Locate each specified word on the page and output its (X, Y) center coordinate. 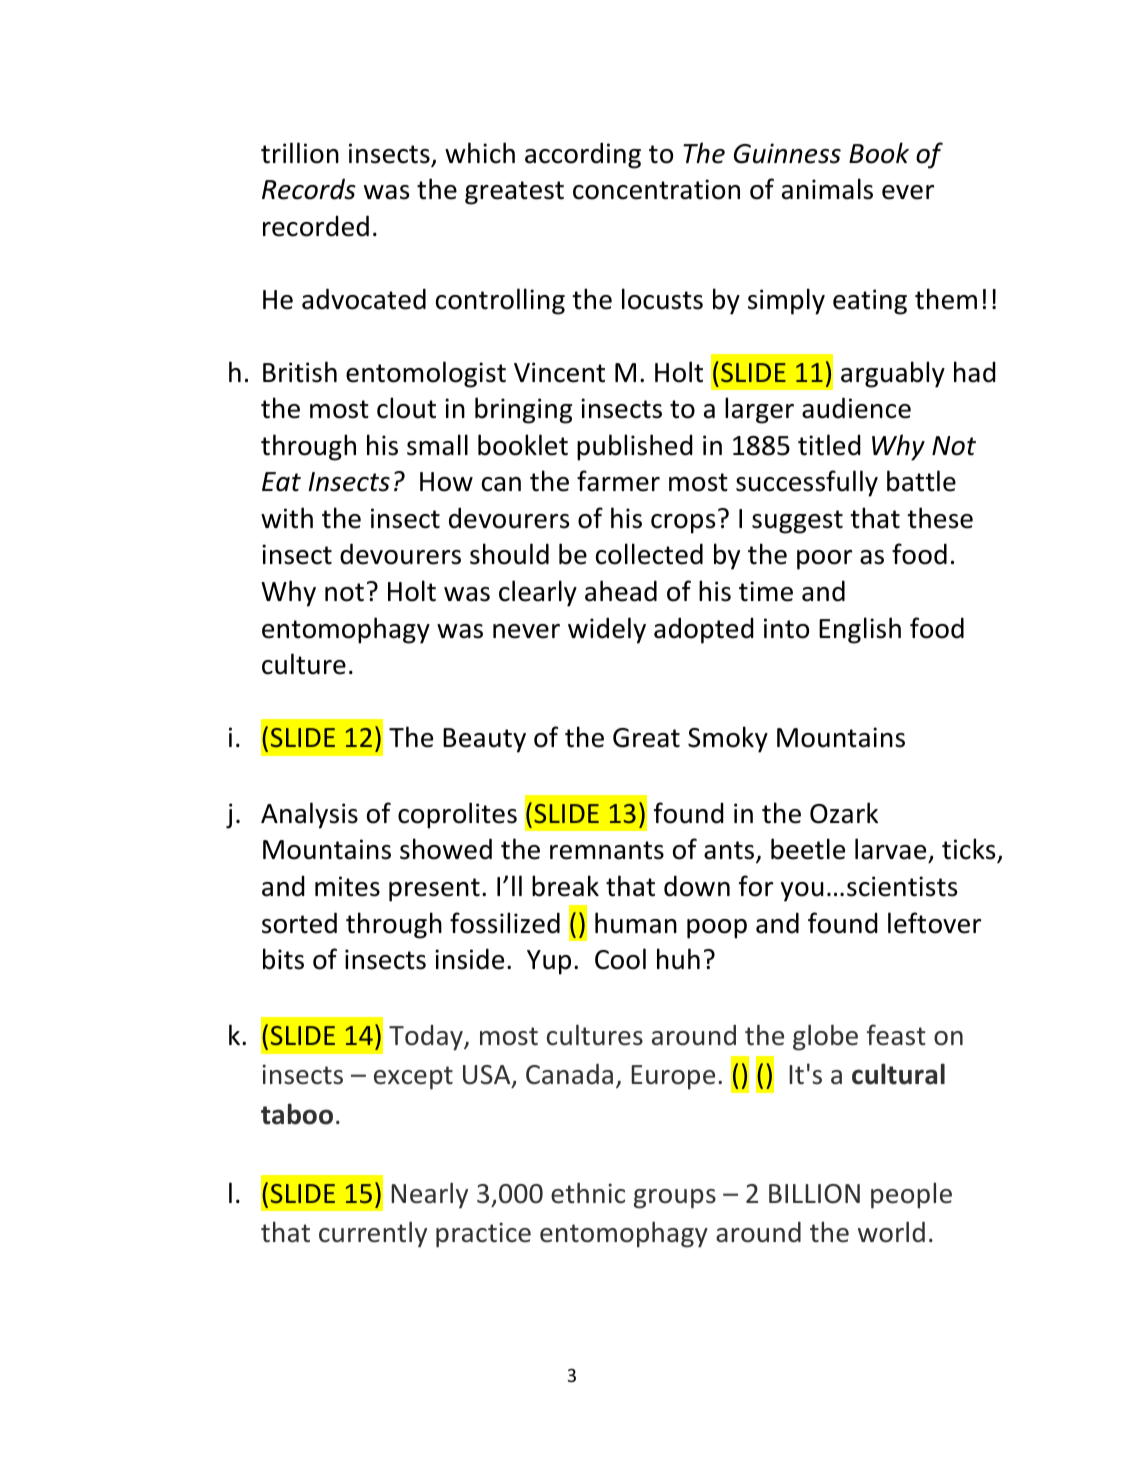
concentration (656, 189)
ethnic (588, 1193)
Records (309, 189)
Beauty (484, 740)
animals (827, 189)
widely (607, 630)
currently (373, 1234)
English (860, 630)
